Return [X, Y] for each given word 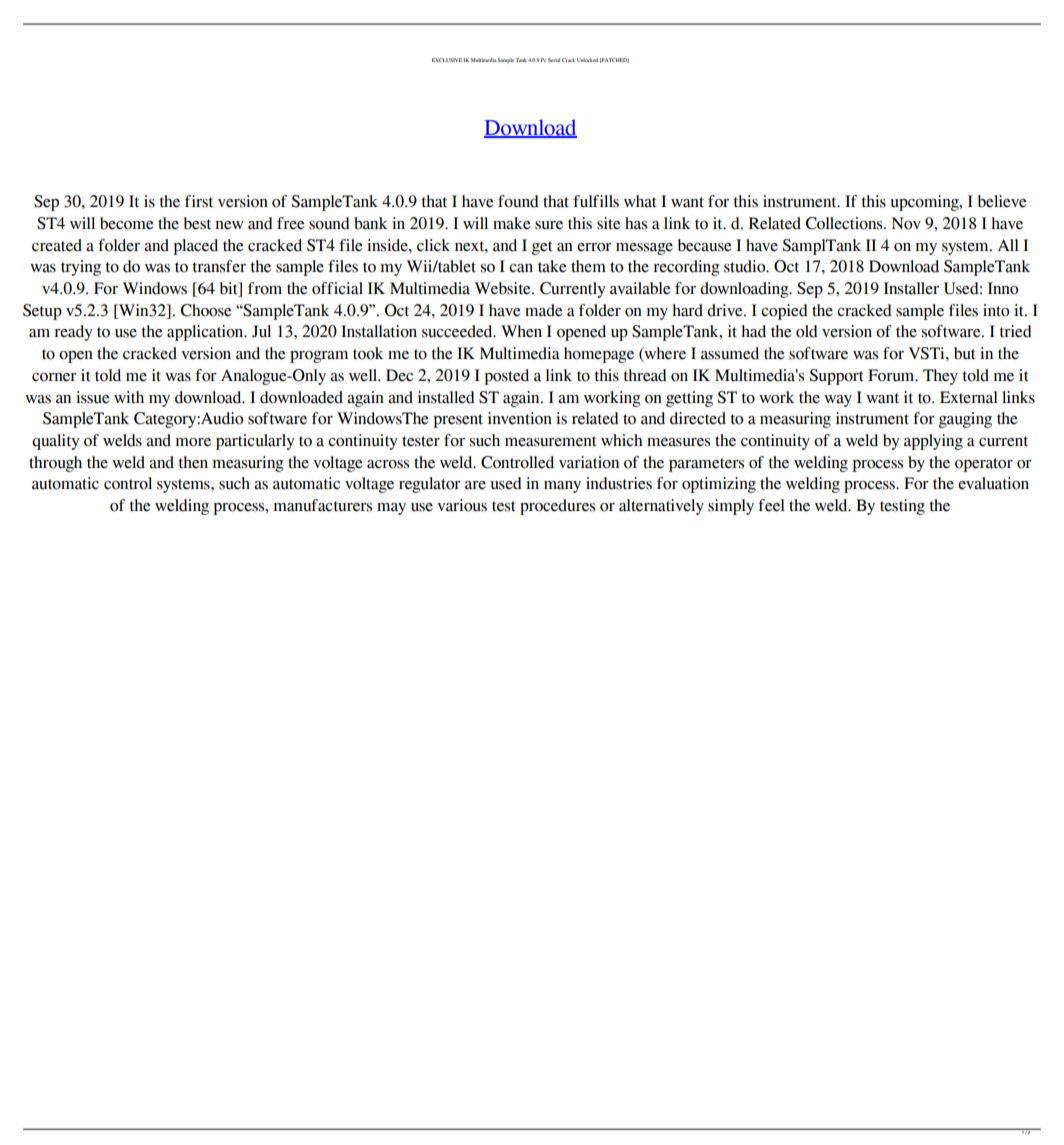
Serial [554, 60]
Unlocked [587, 60]
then [193, 462]
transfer [219, 266]
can [521, 268]
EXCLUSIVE [447, 60]
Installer [911, 288]
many [562, 487]
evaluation [993, 483]
